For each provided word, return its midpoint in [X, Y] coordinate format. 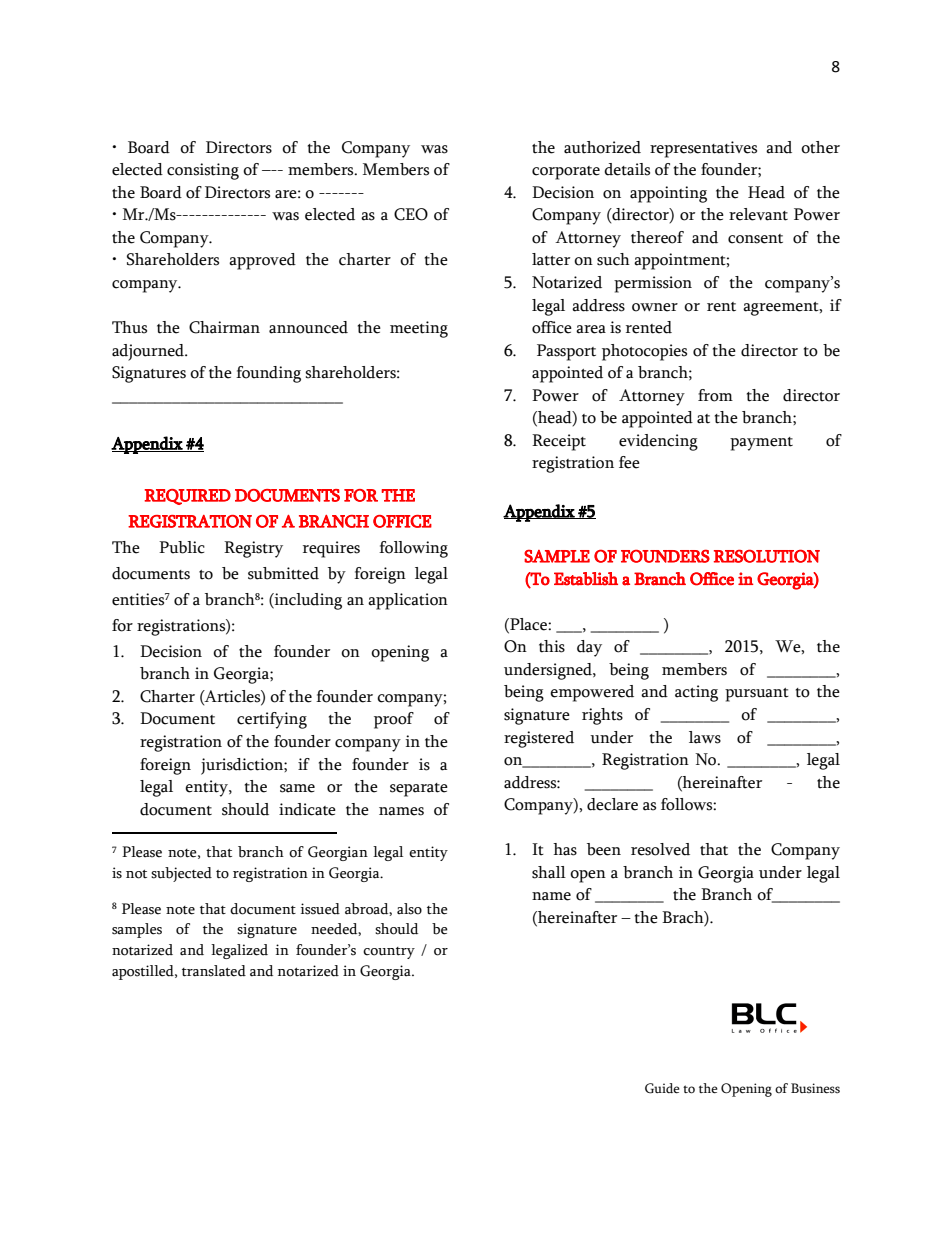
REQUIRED [187, 497]
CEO [411, 214]
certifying [272, 720]
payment [761, 444]
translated [214, 971]
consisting [203, 171]
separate [419, 790]
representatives [703, 149]
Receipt [559, 442]
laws [705, 737]
